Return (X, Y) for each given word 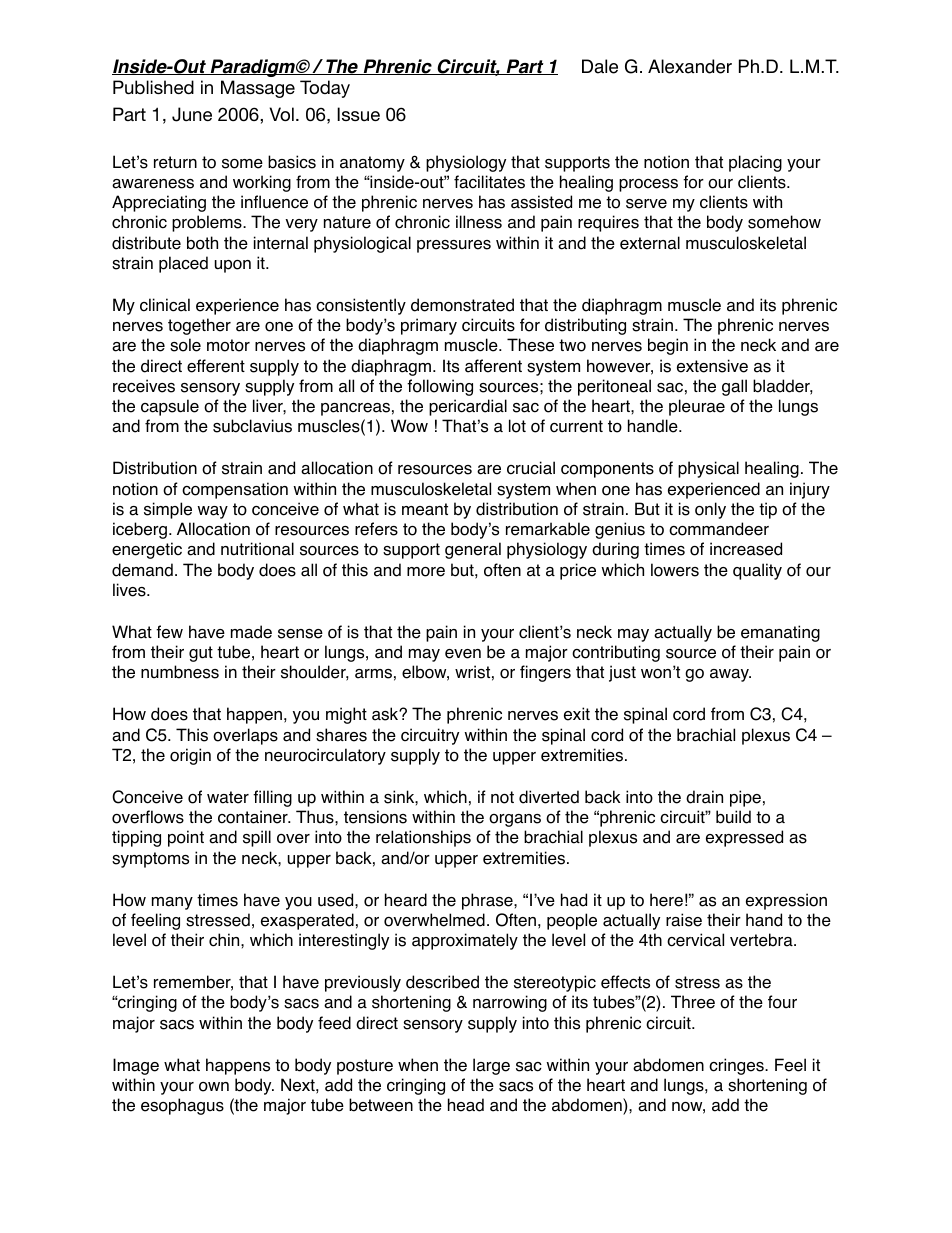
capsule (170, 407)
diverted (549, 797)
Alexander (690, 66)
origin (190, 756)
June (192, 114)
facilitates (489, 182)
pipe (745, 798)
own (214, 1087)
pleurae (697, 407)
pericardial (468, 407)
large (491, 1066)
